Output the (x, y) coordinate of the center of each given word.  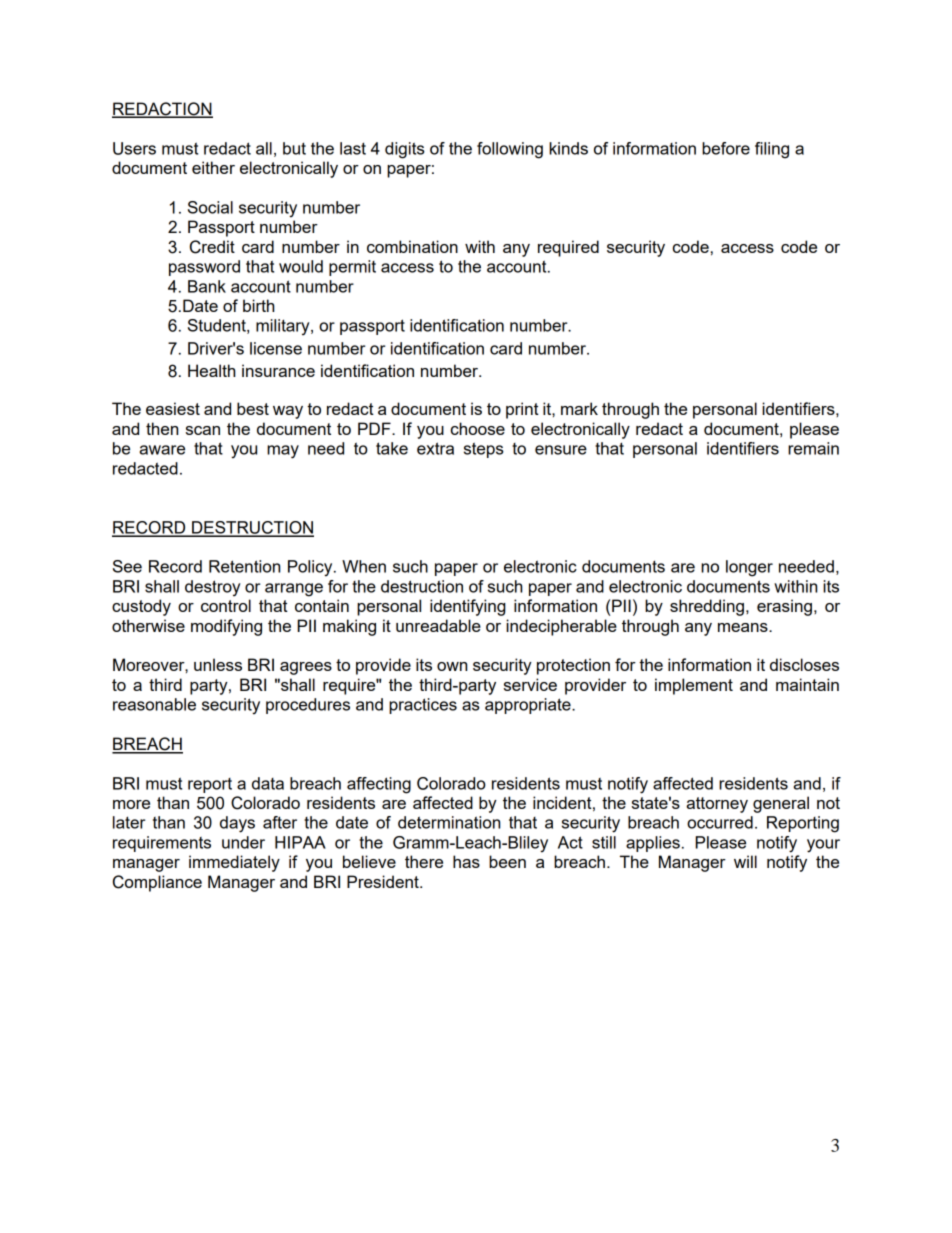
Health (211, 370)
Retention (244, 566)
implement (694, 686)
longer (749, 568)
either (213, 167)
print (522, 410)
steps (484, 450)
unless (218, 664)
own (452, 666)
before (726, 148)
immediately (234, 863)
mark (579, 408)
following (510, 150)
